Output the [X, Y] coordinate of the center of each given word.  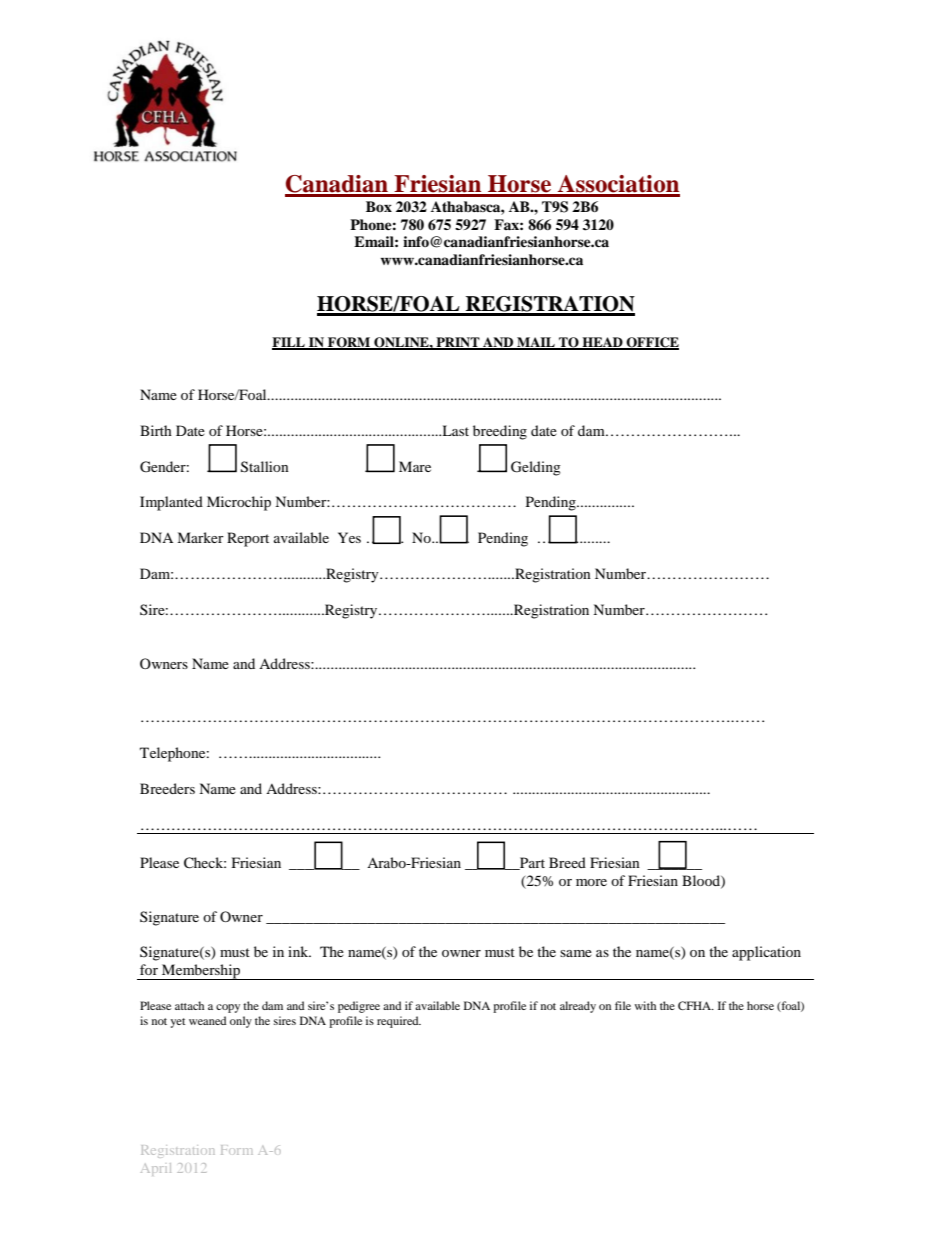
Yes [349, 537]
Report [248, 539]
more [591, 882]
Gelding [536, 468]
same [576, 953]
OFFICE [651, 343]
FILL [289, 343]
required [399, 1022]
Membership [201, 972]
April [156, 1169]
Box [379, 206]
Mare [415, 466]
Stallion [265, 467]
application [766, 953]
